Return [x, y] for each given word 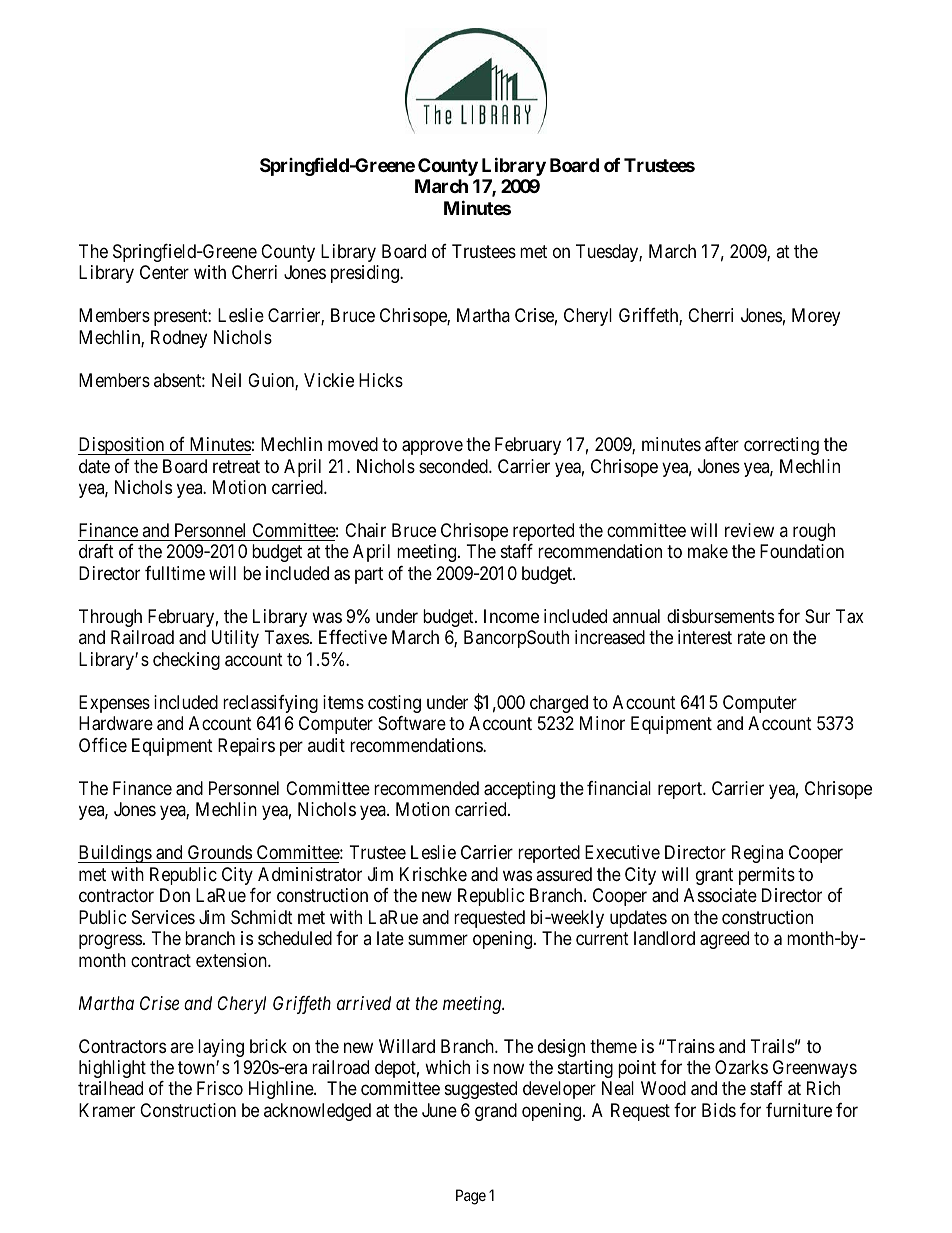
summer [438, 940]
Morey [816, 317]
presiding [366, 274]
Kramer [107, 1110]
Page [471, 1197]
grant [714, 876]
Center [164, 272]
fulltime [175, 573]
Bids [719, 1110]
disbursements [720, 616]
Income [511, 616]
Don [175, 895]
